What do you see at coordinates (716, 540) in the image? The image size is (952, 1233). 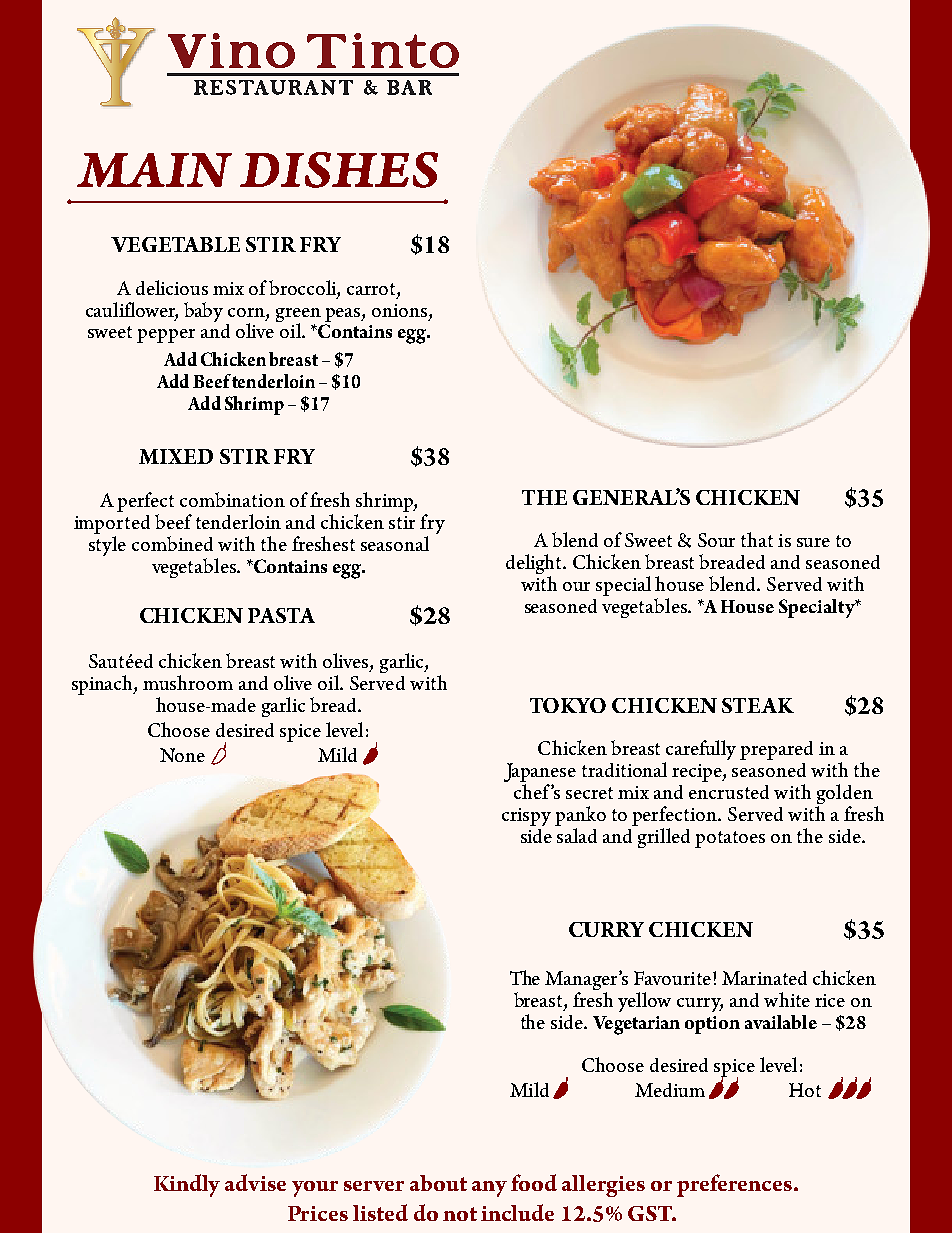 I see `Sour` at bounding box center [716, 540].
